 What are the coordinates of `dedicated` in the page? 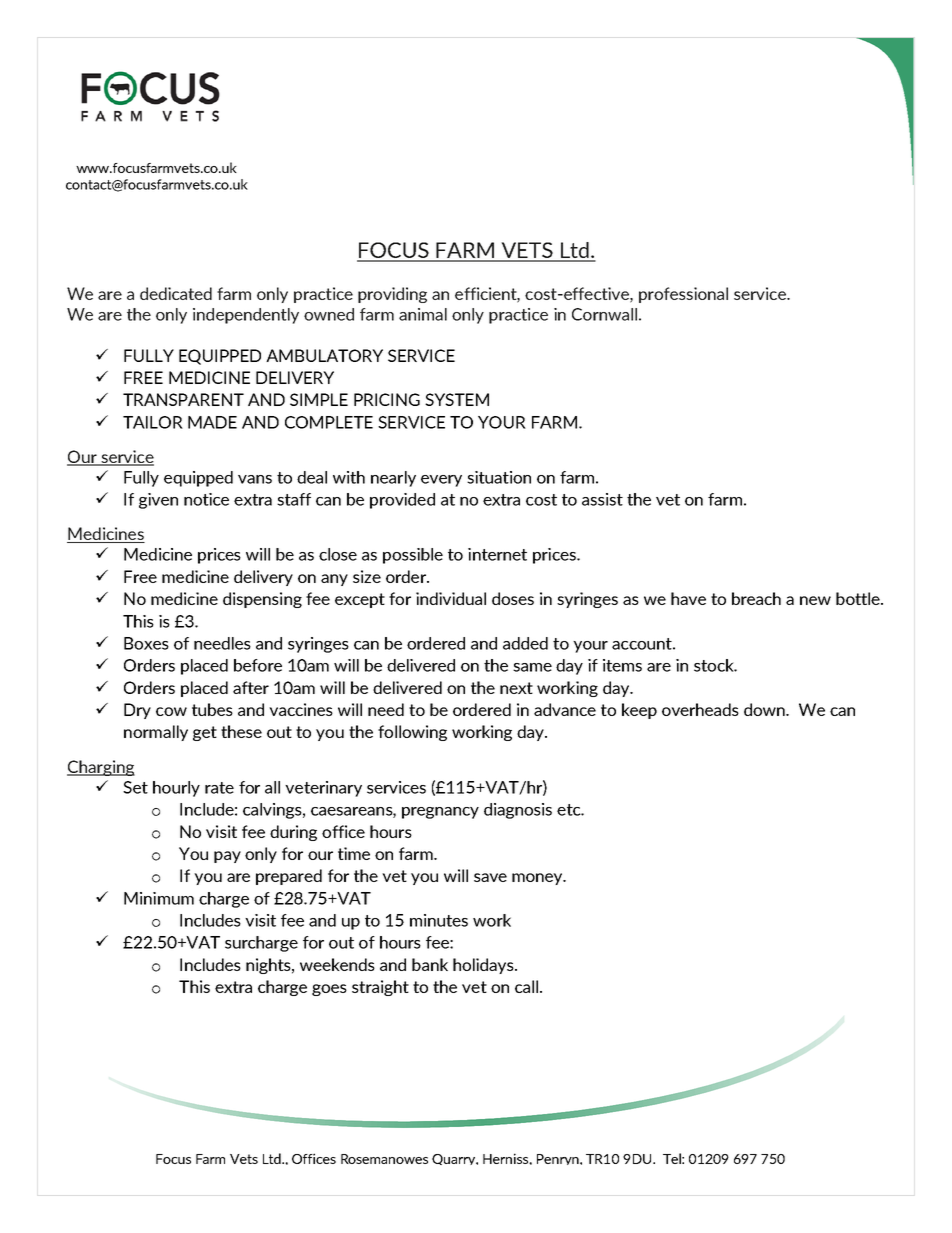 It's located at (176, 293).
